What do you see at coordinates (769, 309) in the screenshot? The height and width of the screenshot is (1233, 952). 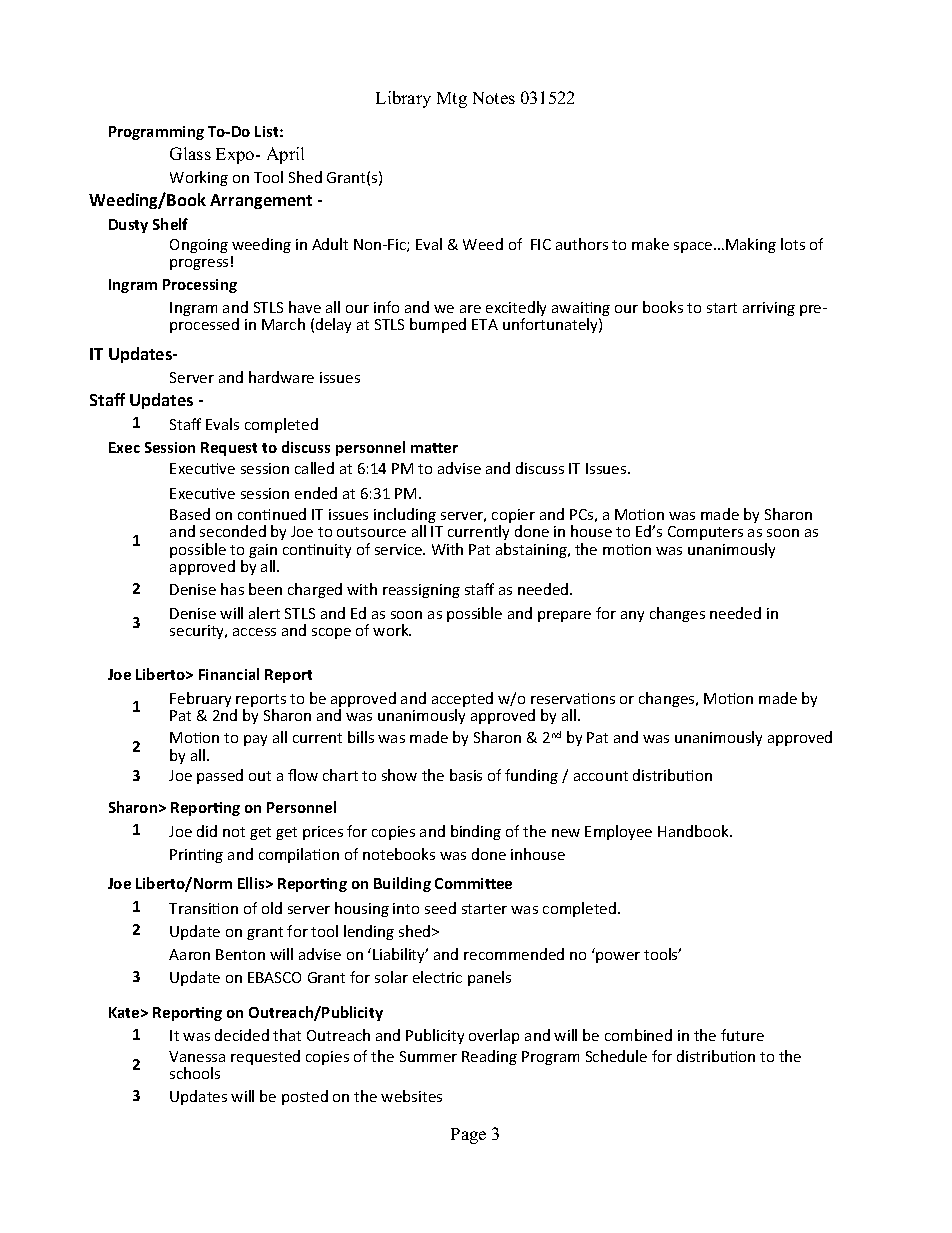 I see `arriving` at bounding box center [769, 309].
